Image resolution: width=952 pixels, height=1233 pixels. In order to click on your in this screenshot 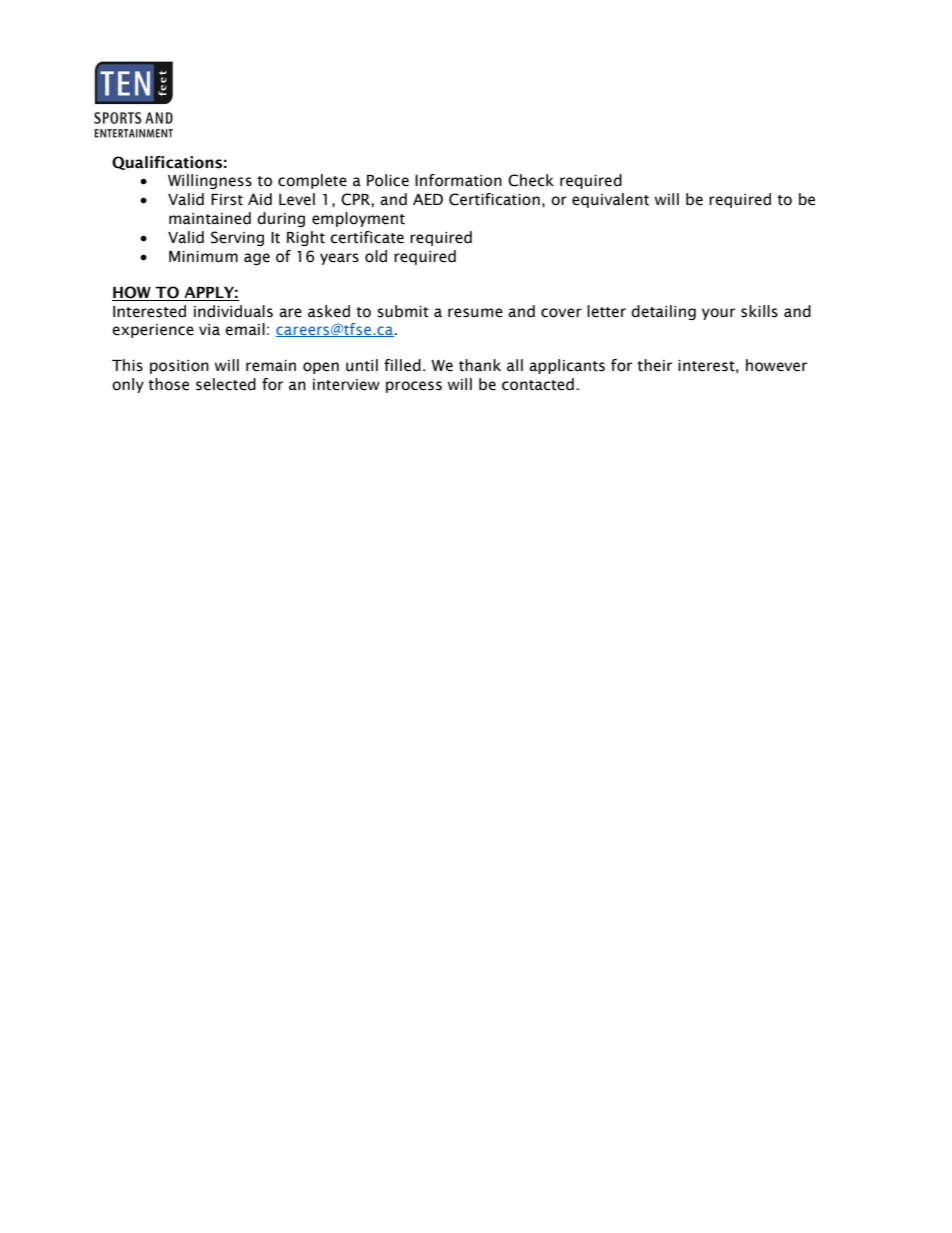, I will do `click(718, 314)`.
